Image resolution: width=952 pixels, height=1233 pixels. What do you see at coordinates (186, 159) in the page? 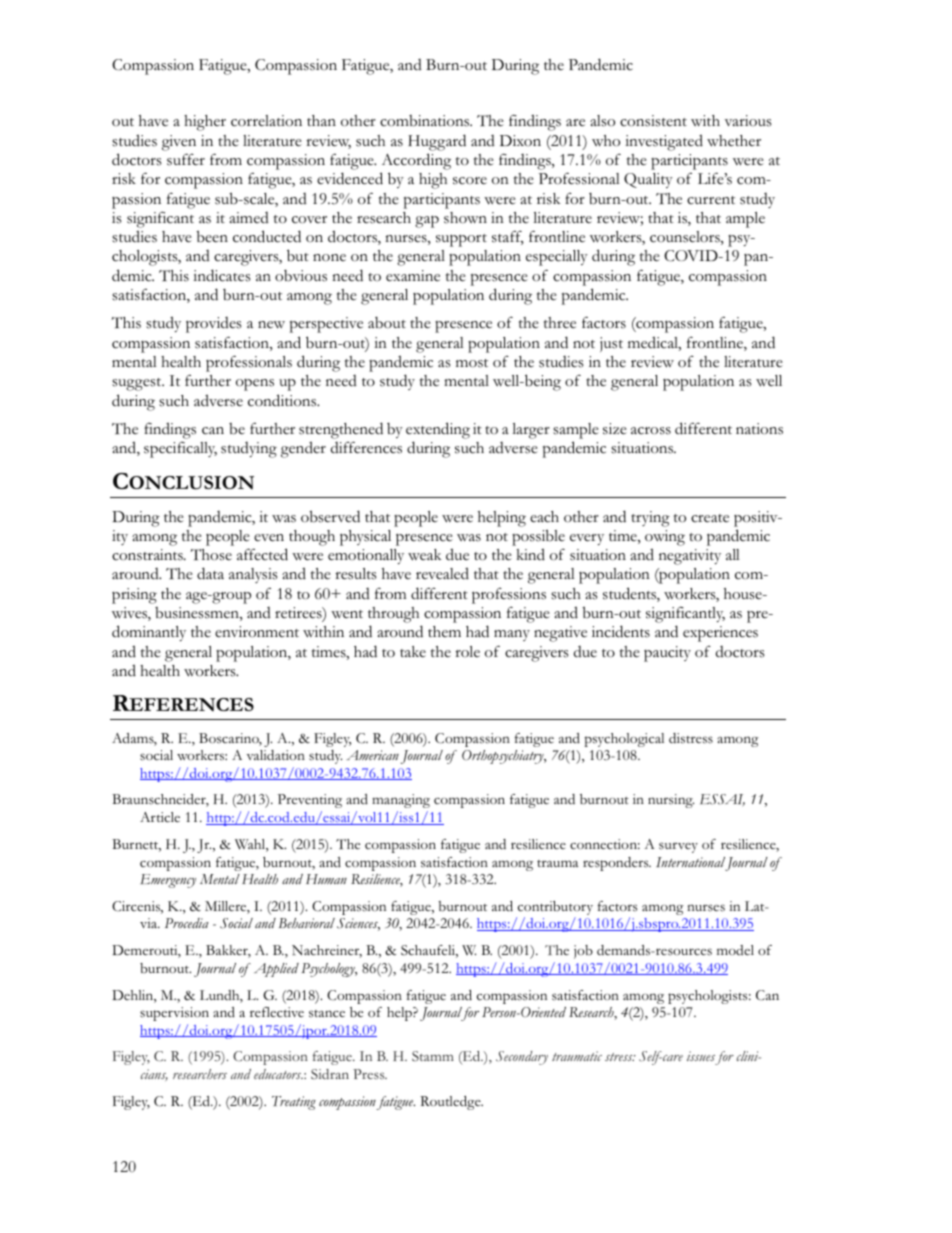
I see `suffer` at bounding box center [186, 159].
